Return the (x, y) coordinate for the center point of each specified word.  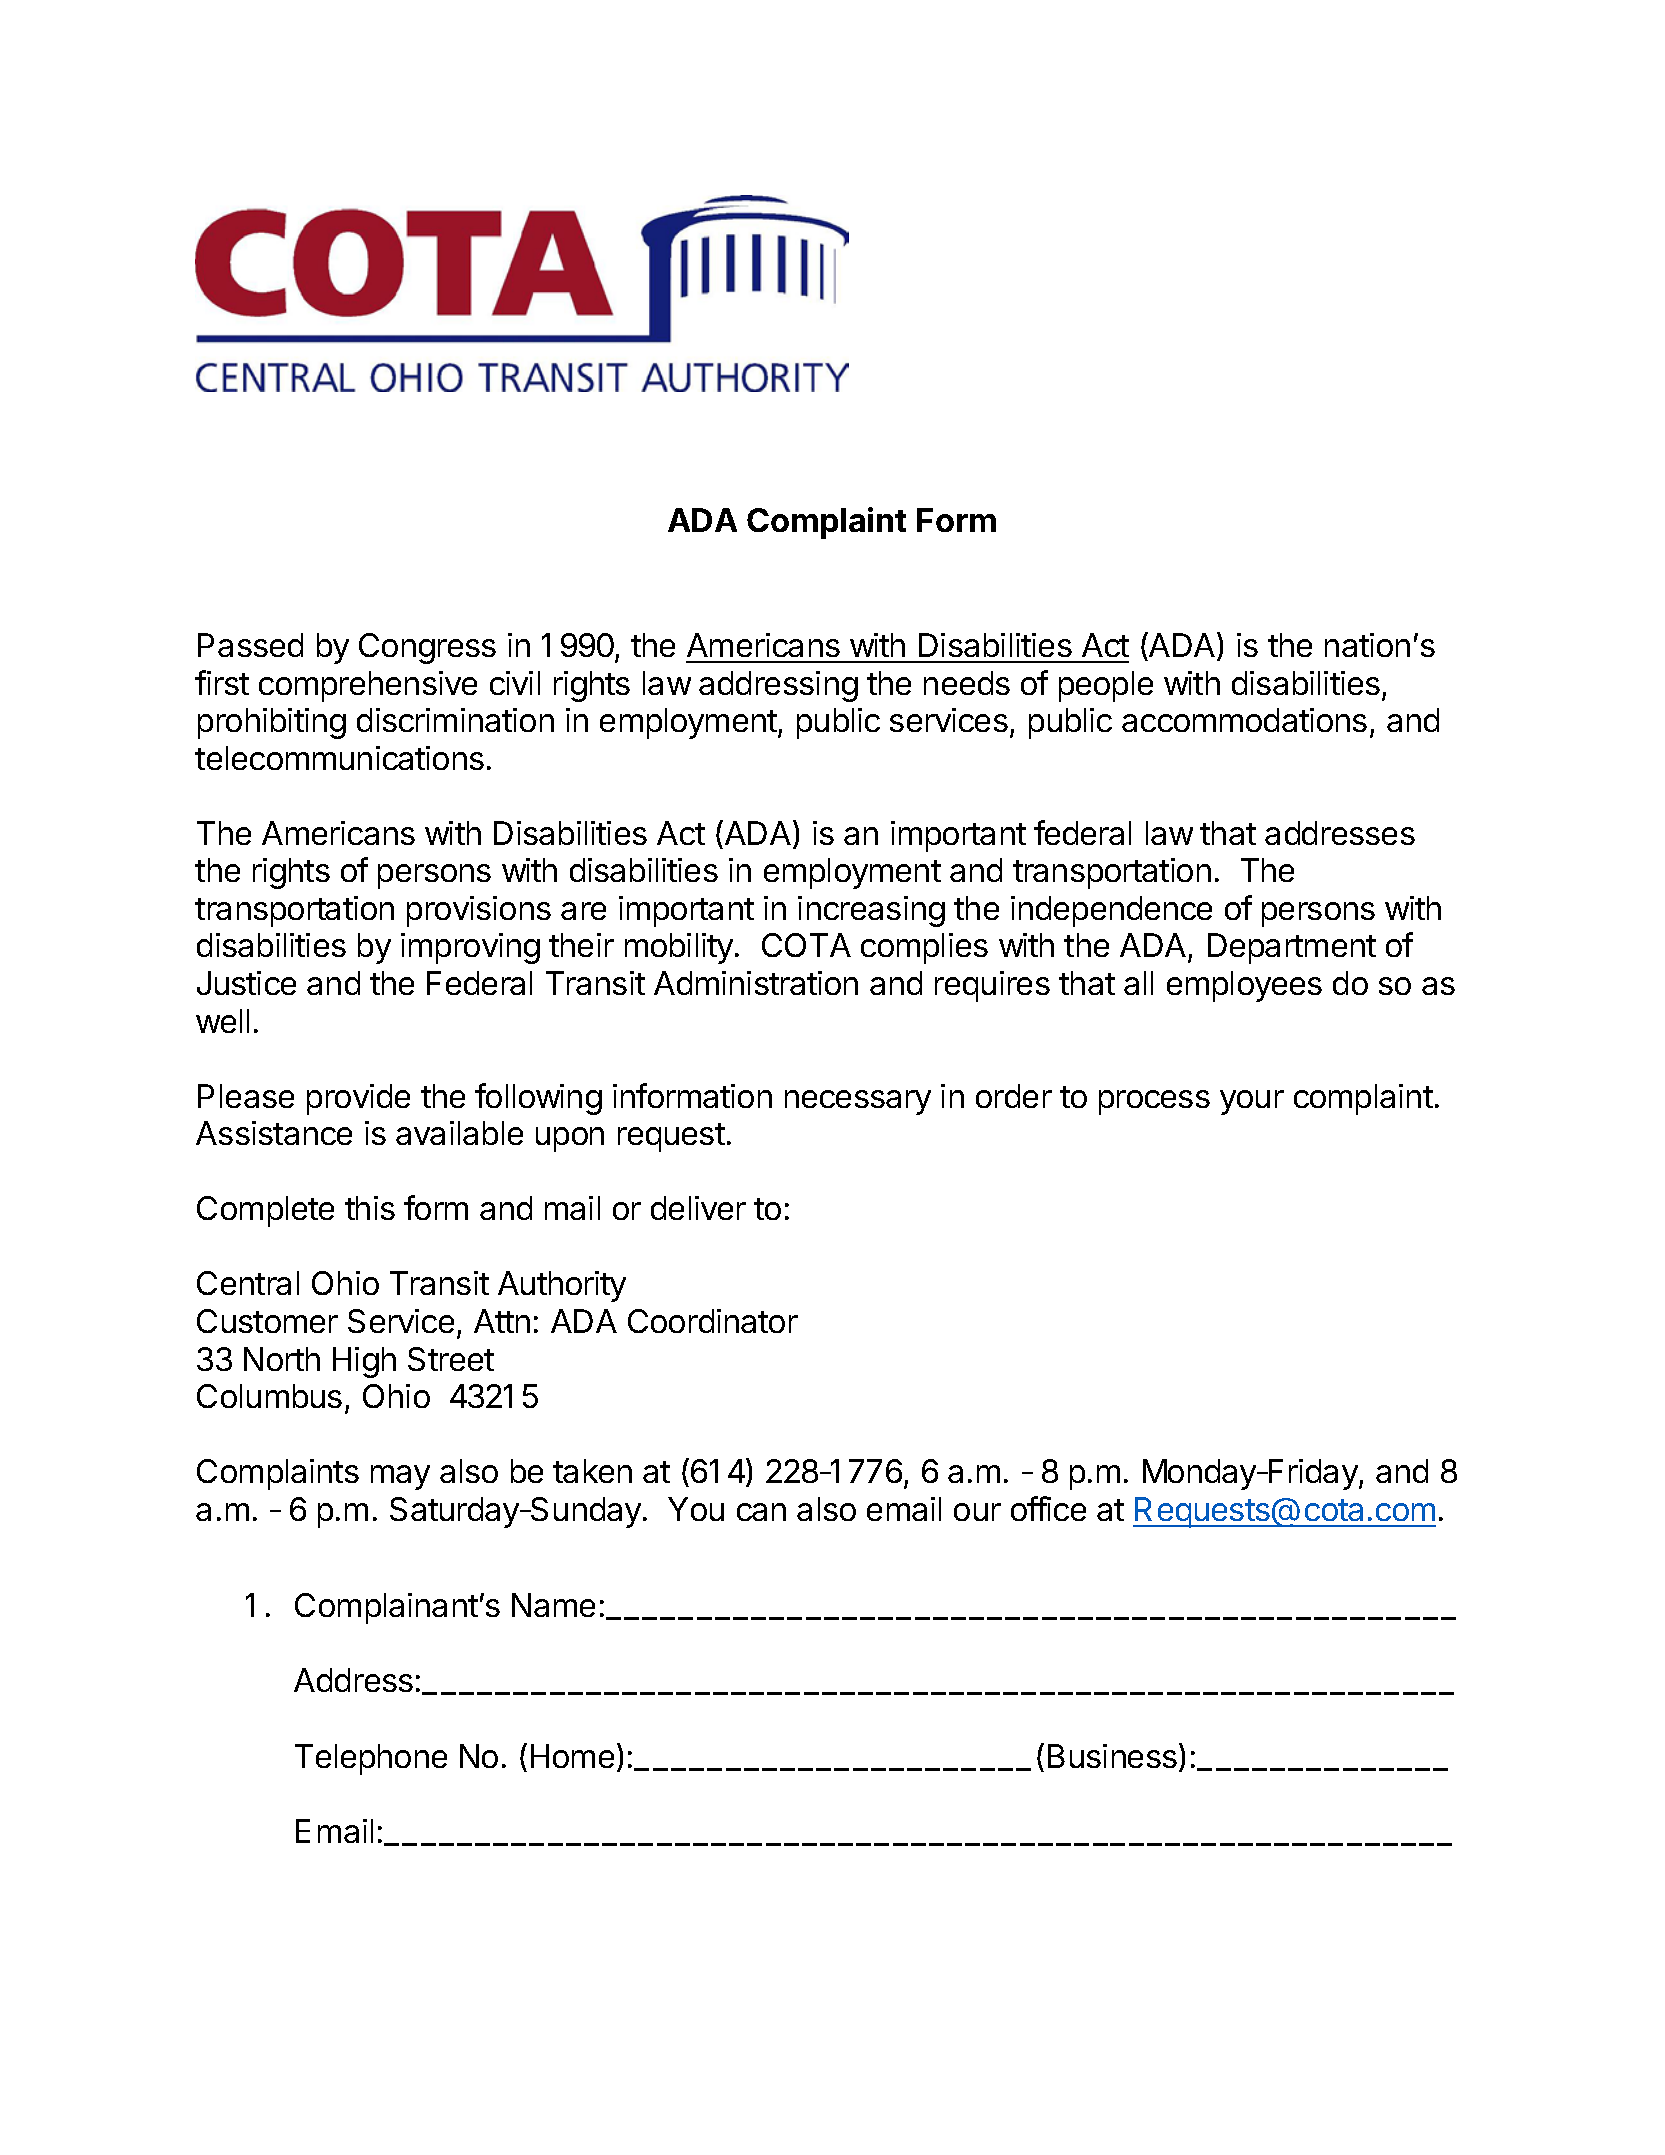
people (1106, 686)
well (222, 1021)
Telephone (371, 1759)
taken (592, 1471)
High (364, 1362)
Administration (756, 983)
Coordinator (713, 1321)
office (1048, 1508)
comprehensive (368, 686)
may (400, 1477)
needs (967, 683)
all (1138, 983)
